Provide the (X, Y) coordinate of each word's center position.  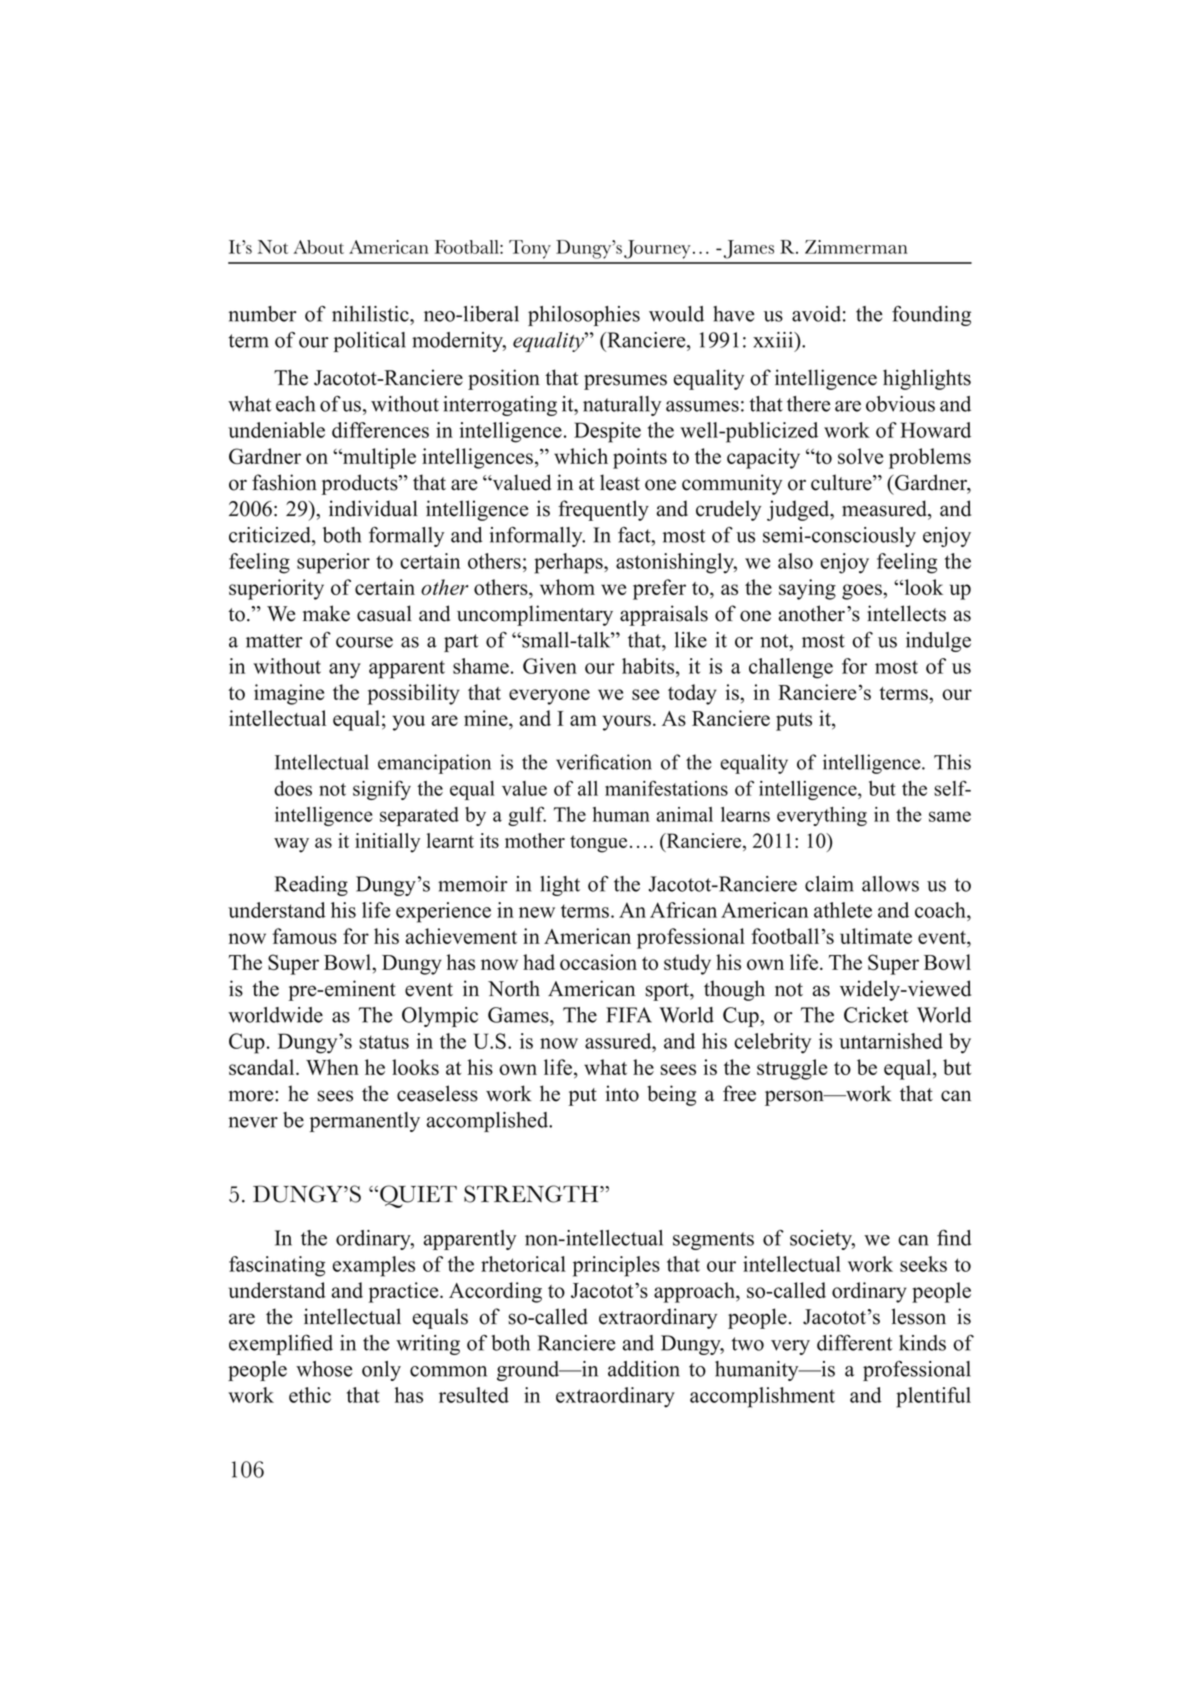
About (318, 247)
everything (822, 816)
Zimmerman (856, 247)
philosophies (584, 316)
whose (324, 1369)
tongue (598, 844)
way (291, 845)
